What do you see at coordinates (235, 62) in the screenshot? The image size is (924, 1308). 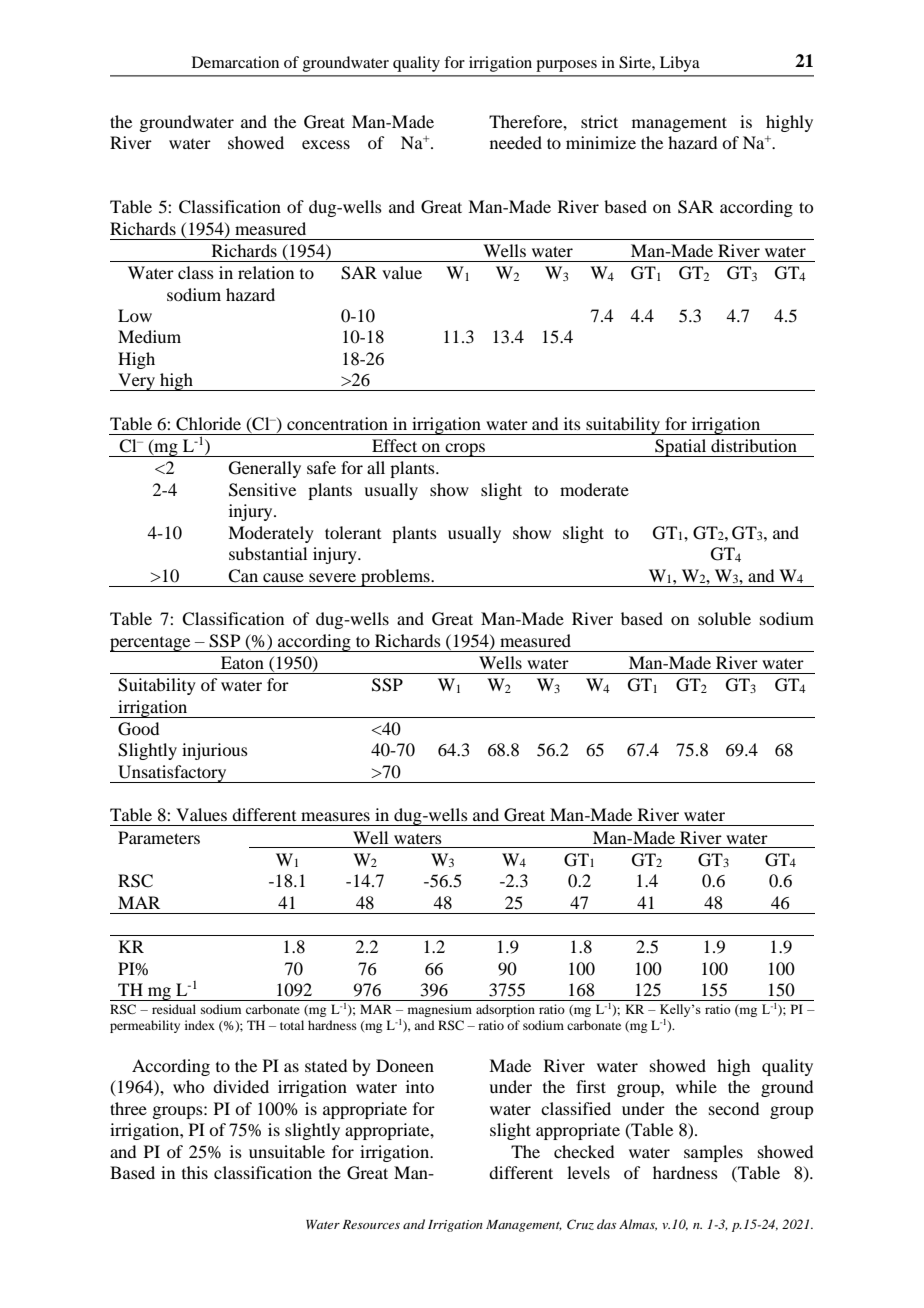 I see `Demarcation` at bounding box center [235, 62].
